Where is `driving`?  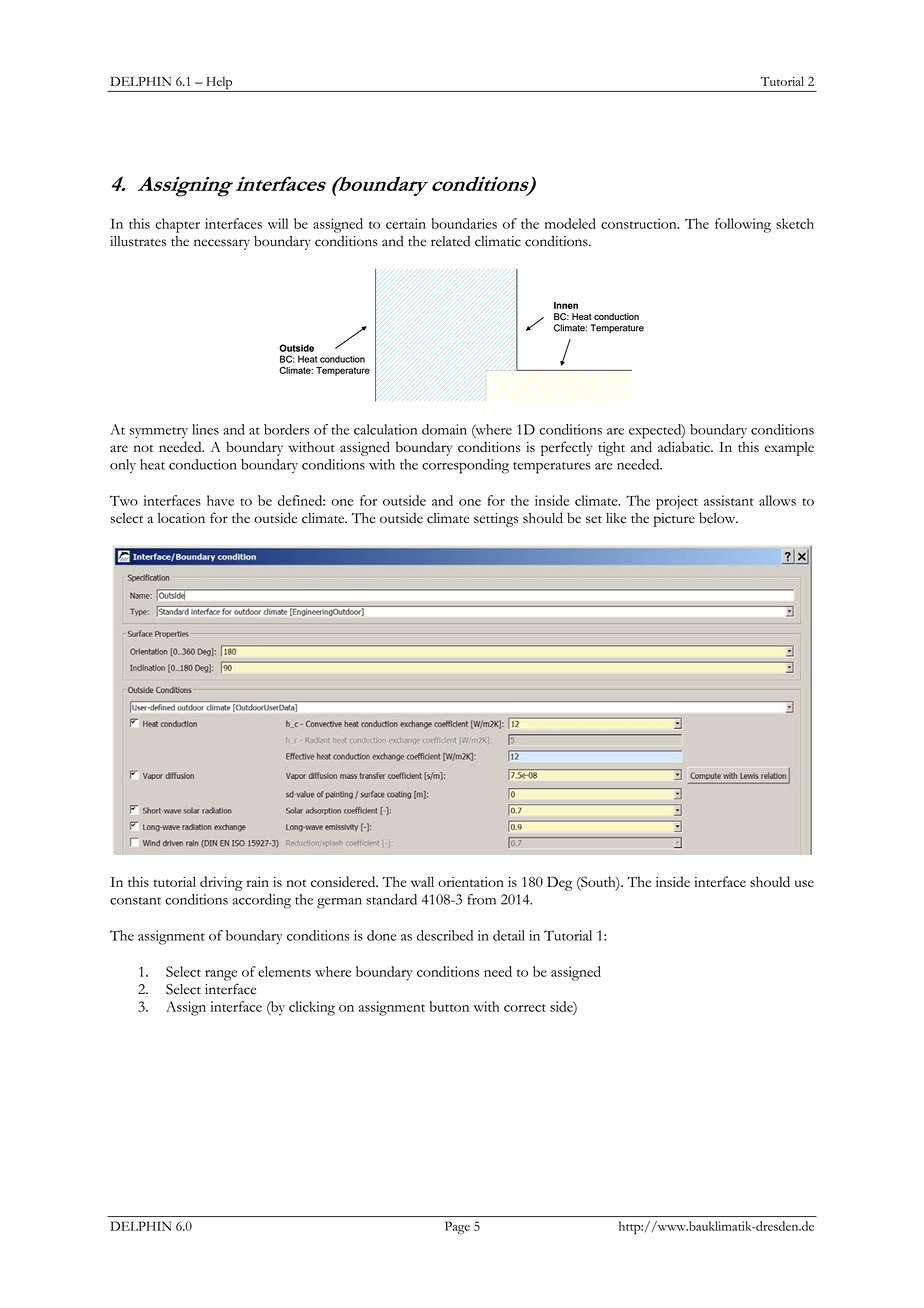 driving is located at coordinates (221, 883).
